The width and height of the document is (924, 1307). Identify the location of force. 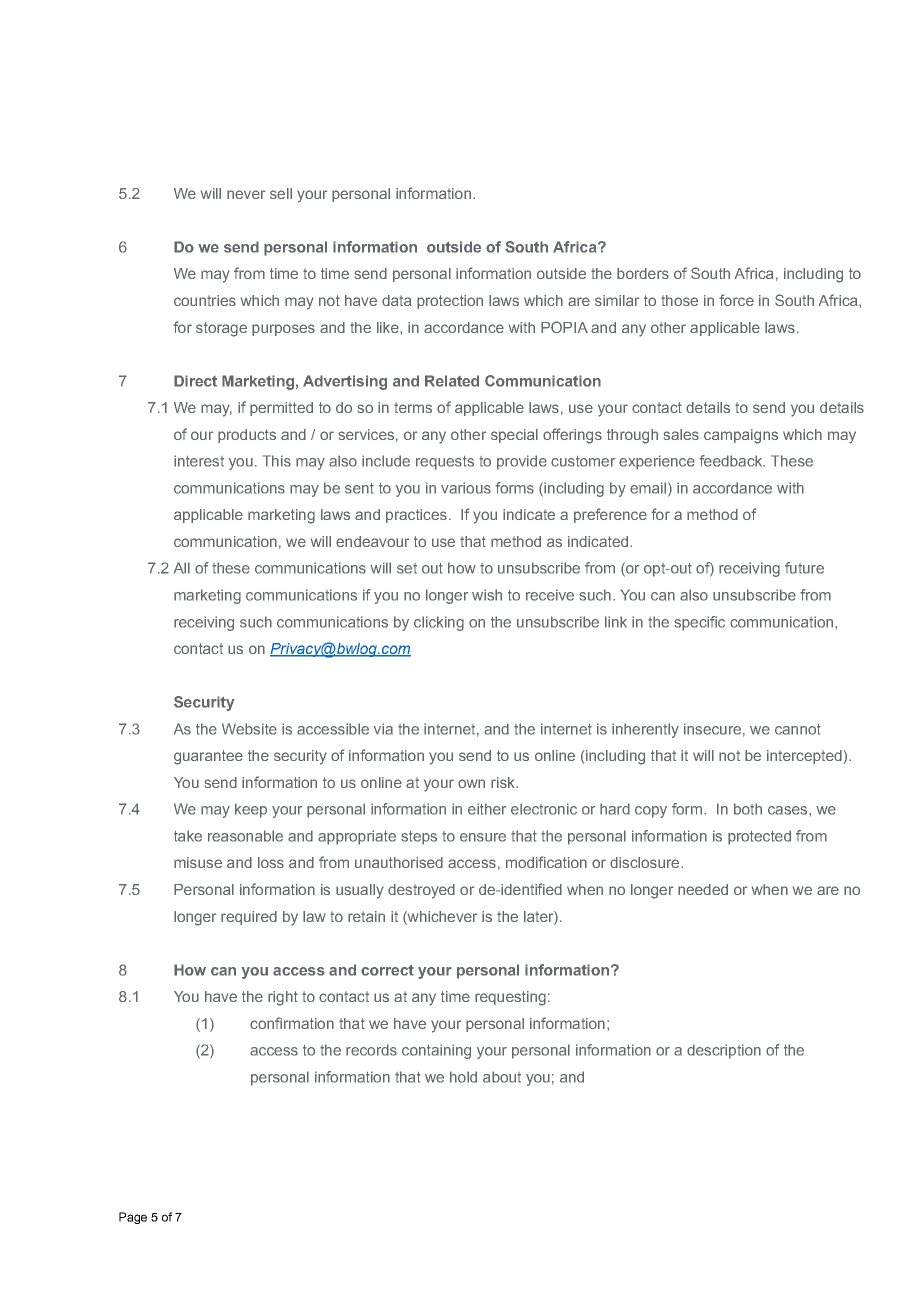
(736, 300).
